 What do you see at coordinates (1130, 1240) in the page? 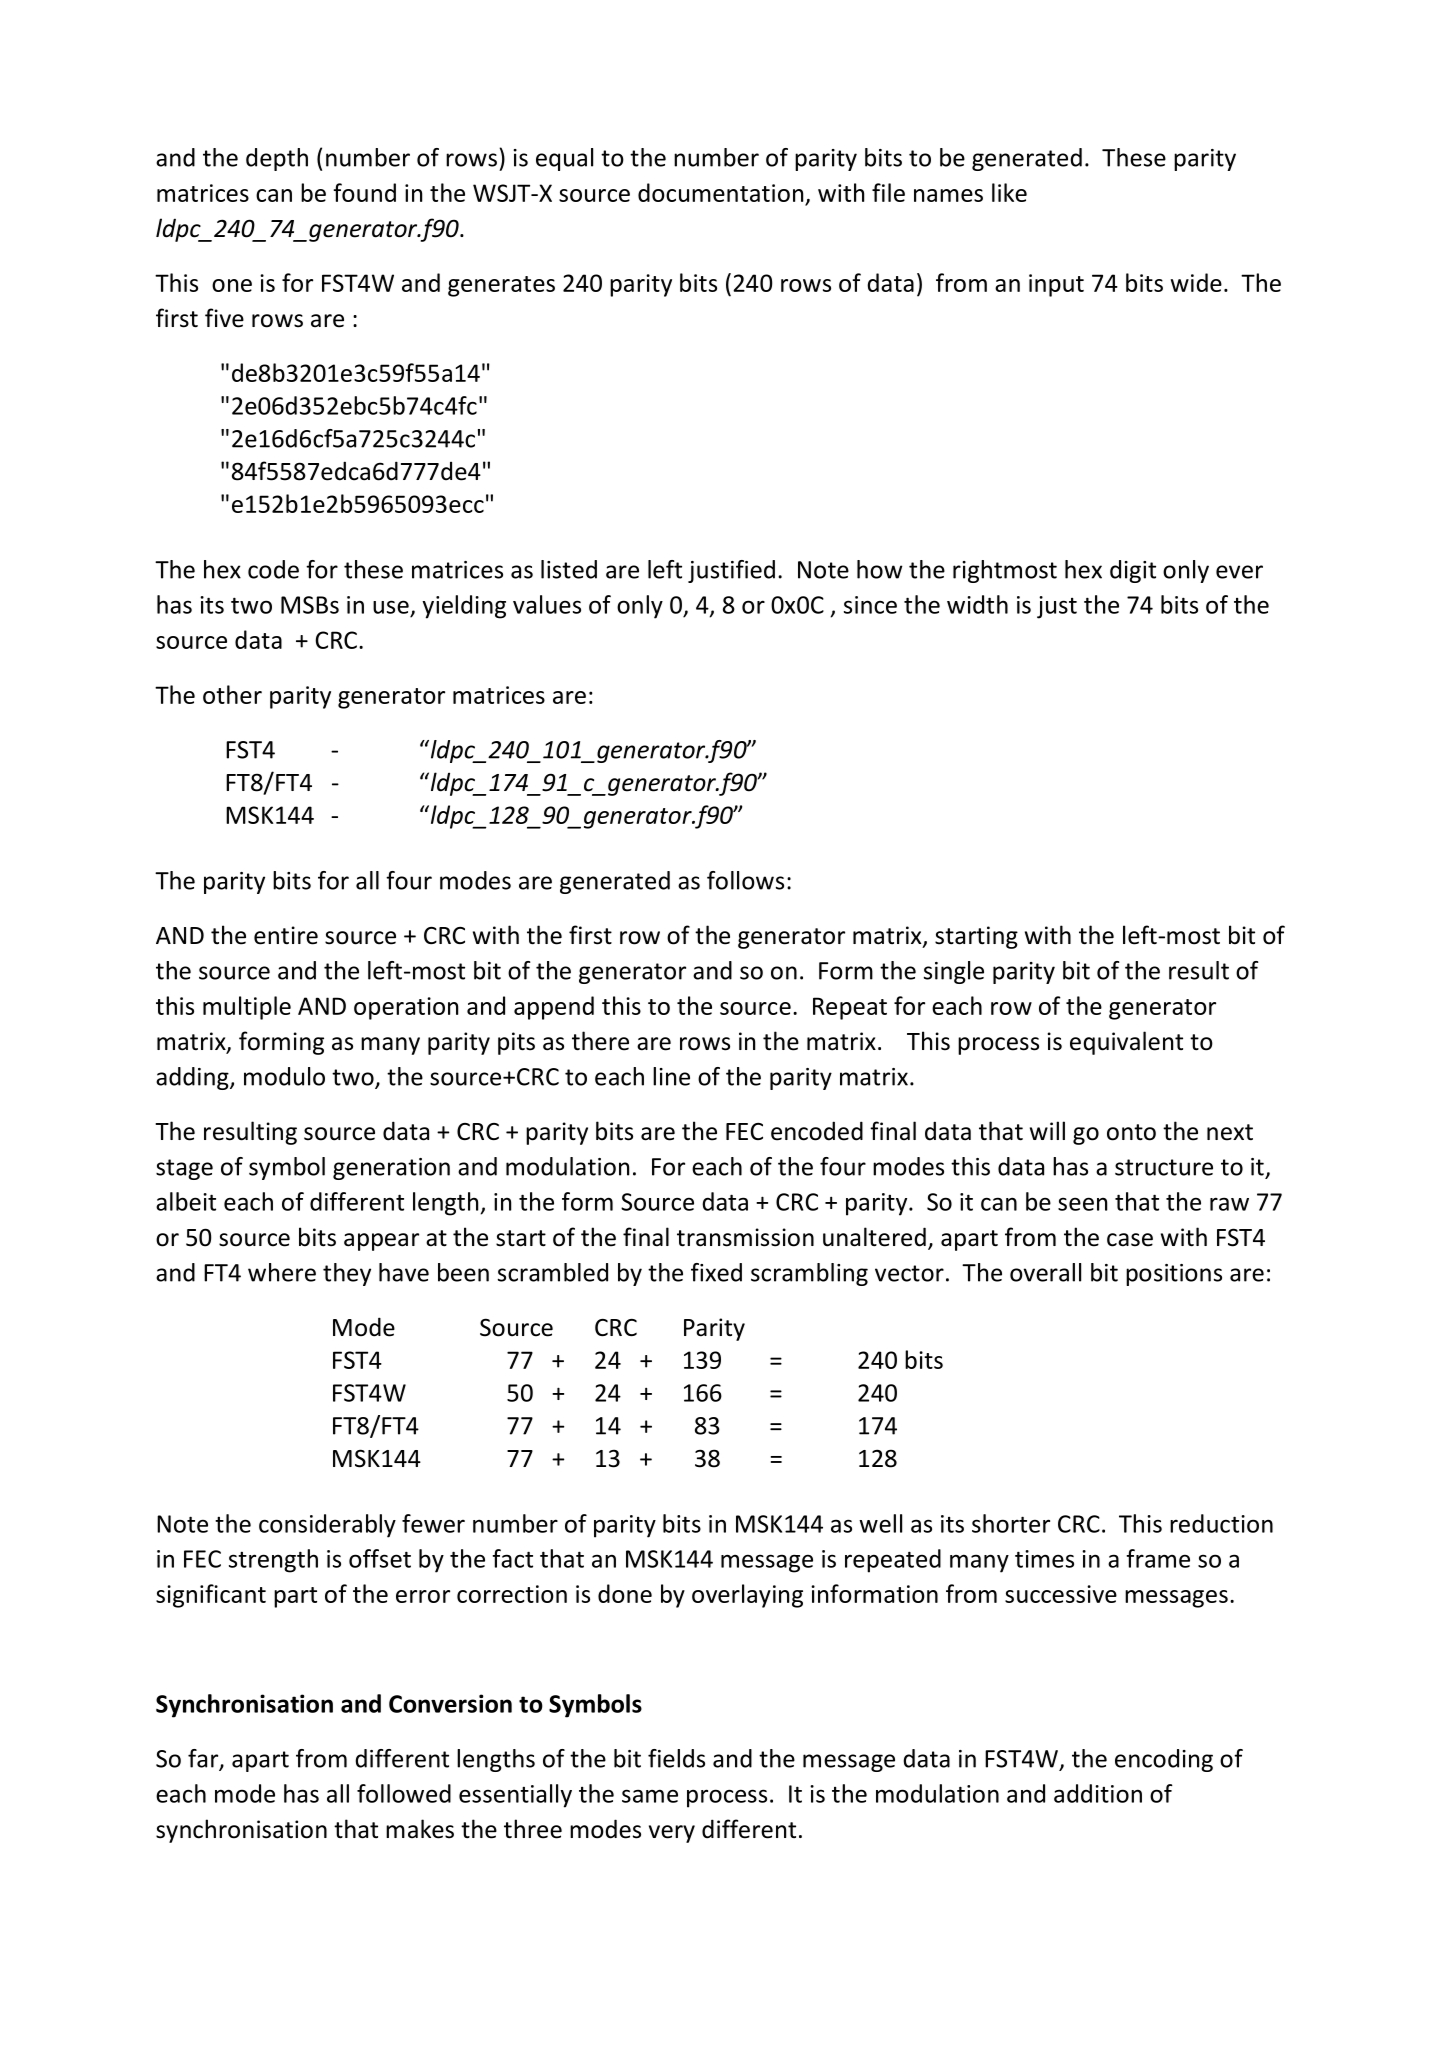
I see `case` at bounding box center [1130, 1240].
